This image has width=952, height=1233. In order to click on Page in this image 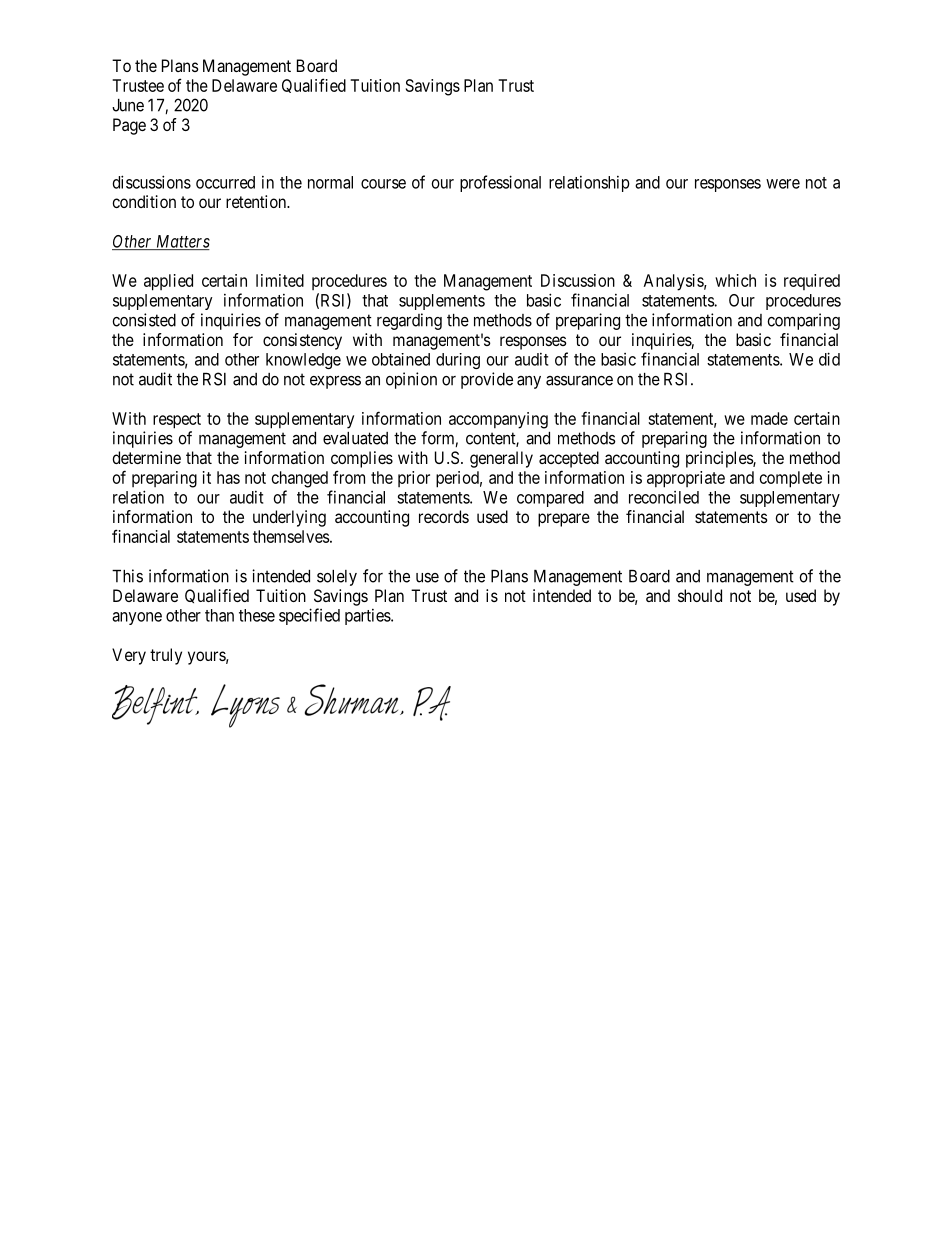, I will do `click(129, 126)`.
